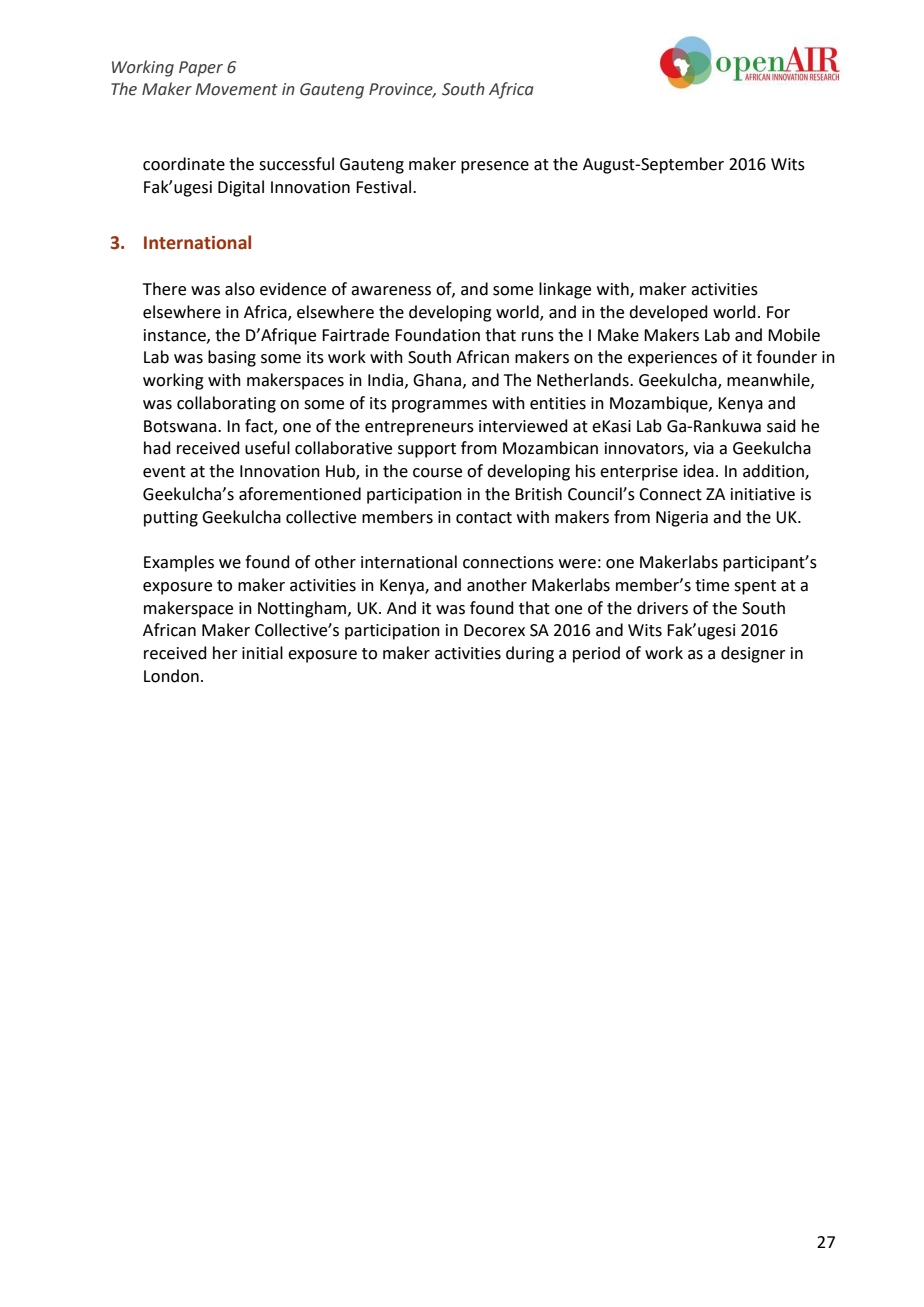  I want to click on Nigeria, so click(682, 519).
